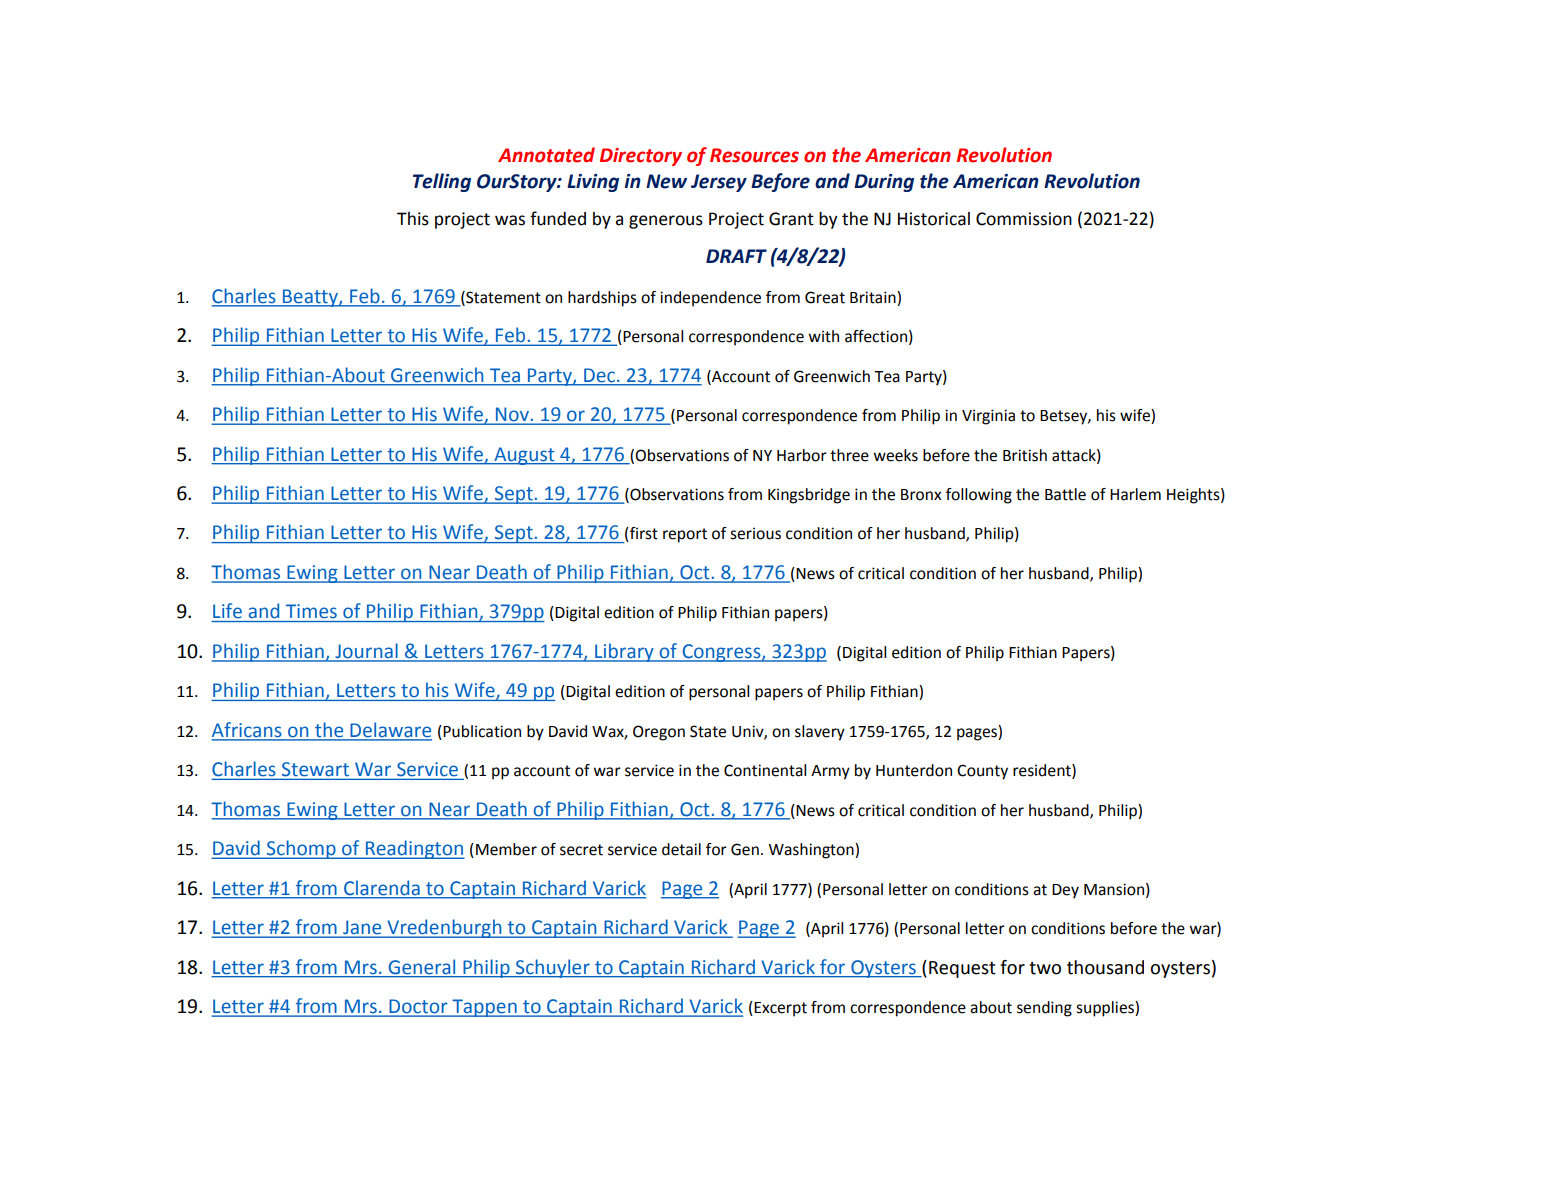  I want to click on General, so click(422, 967).
